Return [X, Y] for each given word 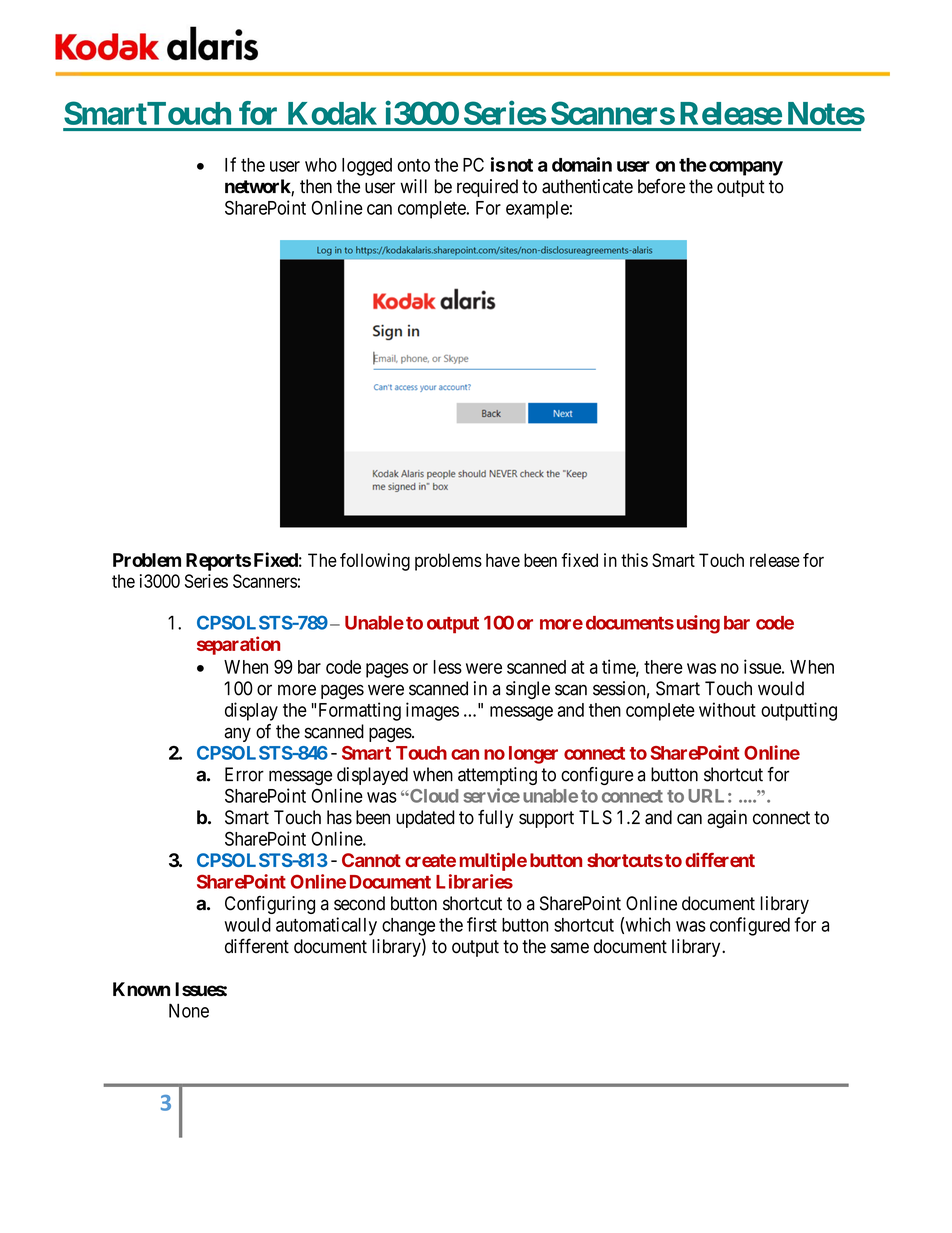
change [408, 927]
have [503, 560]
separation [238, 645]
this [634, 560]
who [321, 165]
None [189, 1010]
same [570, 948]
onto [413, 165]
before [661, 186]
